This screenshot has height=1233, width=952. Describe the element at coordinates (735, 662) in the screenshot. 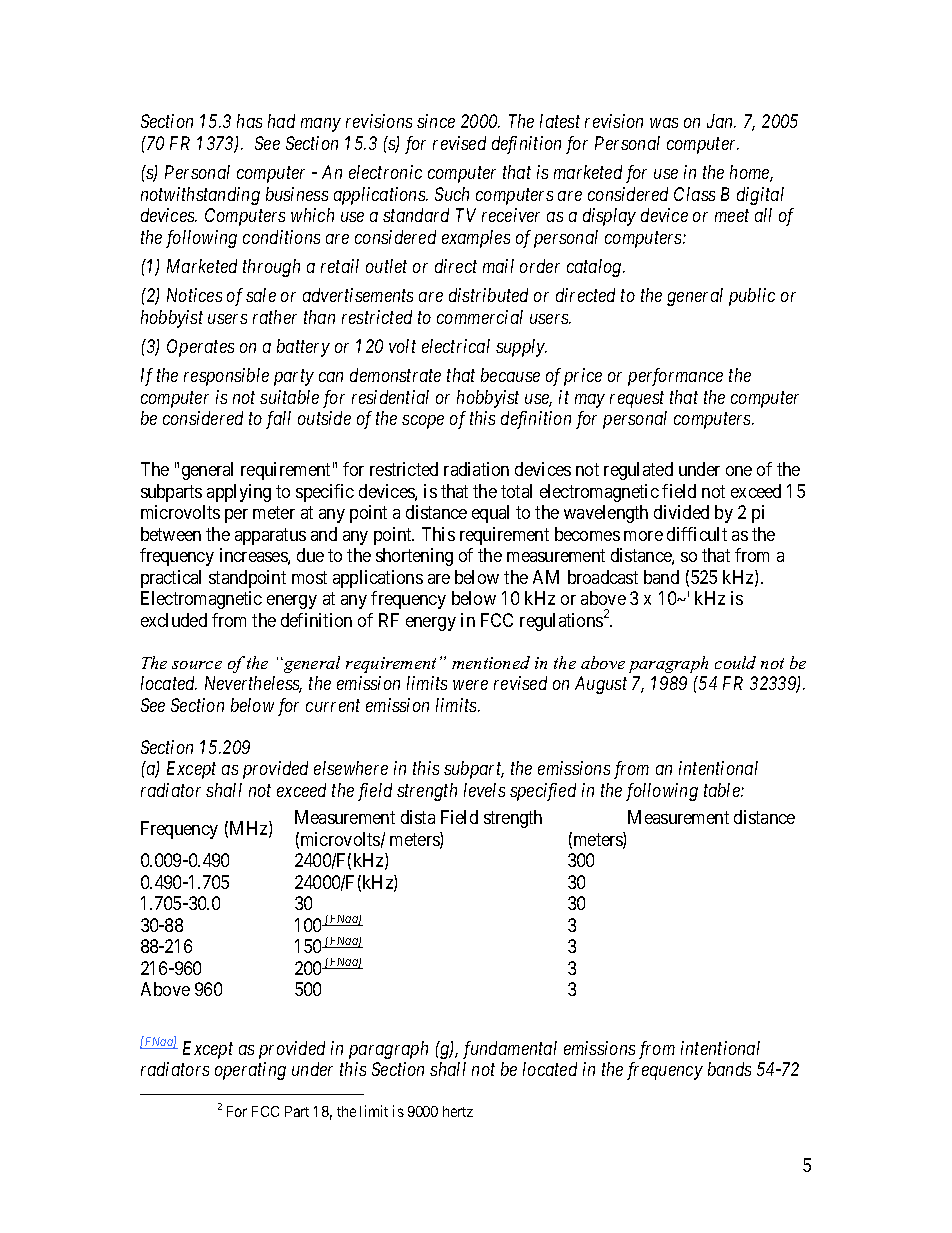

I see `could` at that location.
